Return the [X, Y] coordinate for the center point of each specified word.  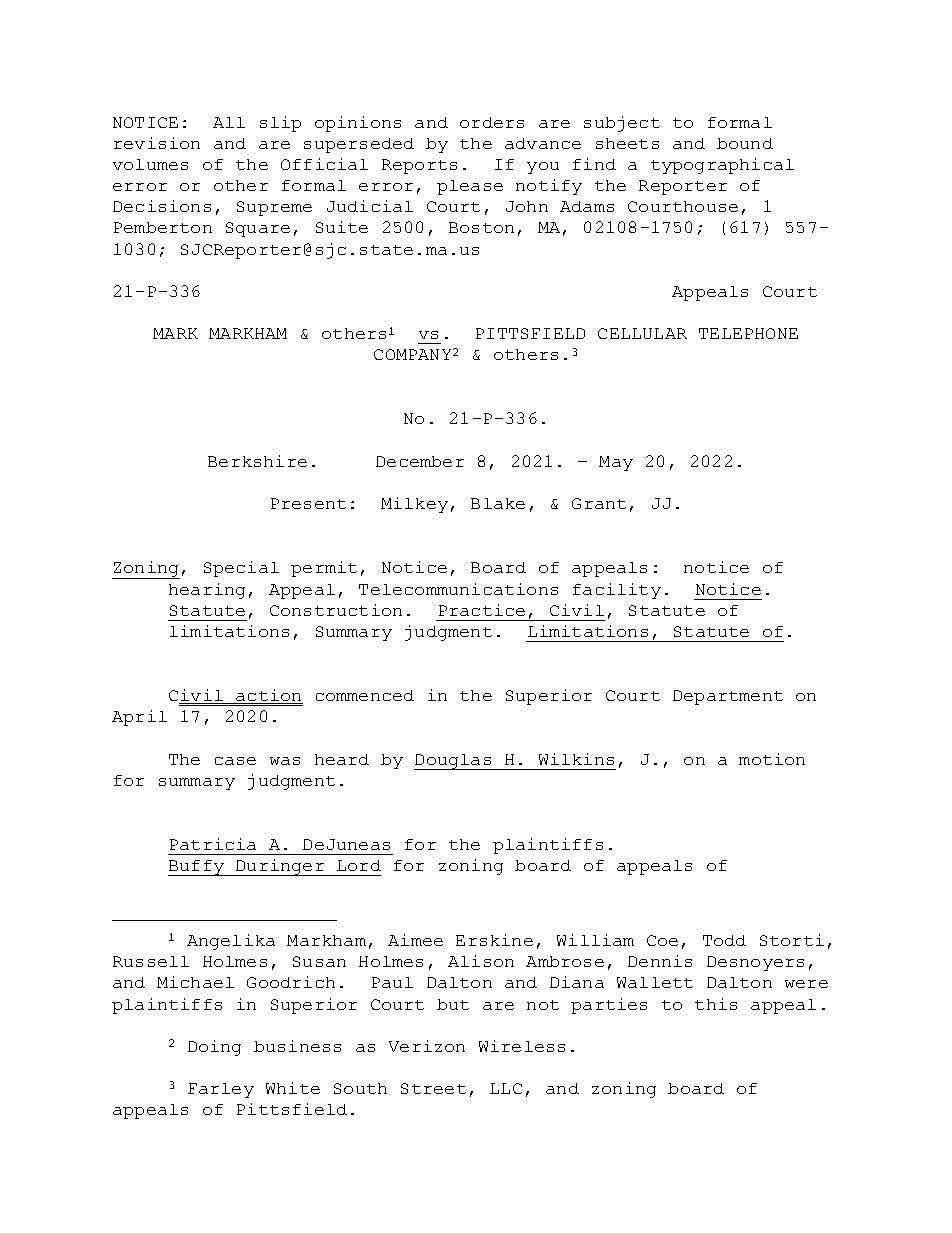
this [716, 1004]
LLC [506, 1088]
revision [157, 143]
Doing [214, 1048]
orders [492, 122]
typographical [722, 166]
